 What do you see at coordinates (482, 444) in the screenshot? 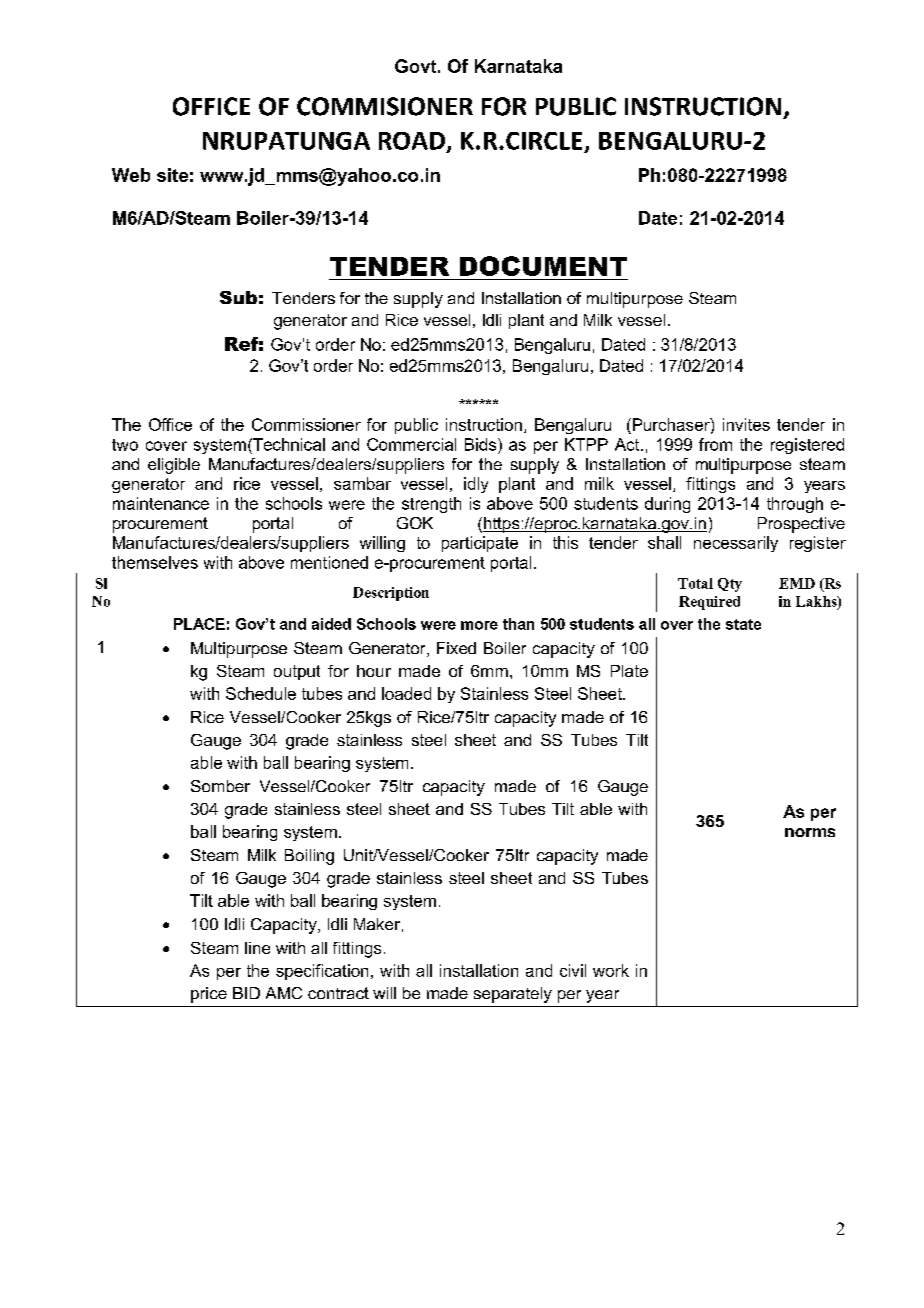
I see `Bids` at bounding box center [482, 444].
